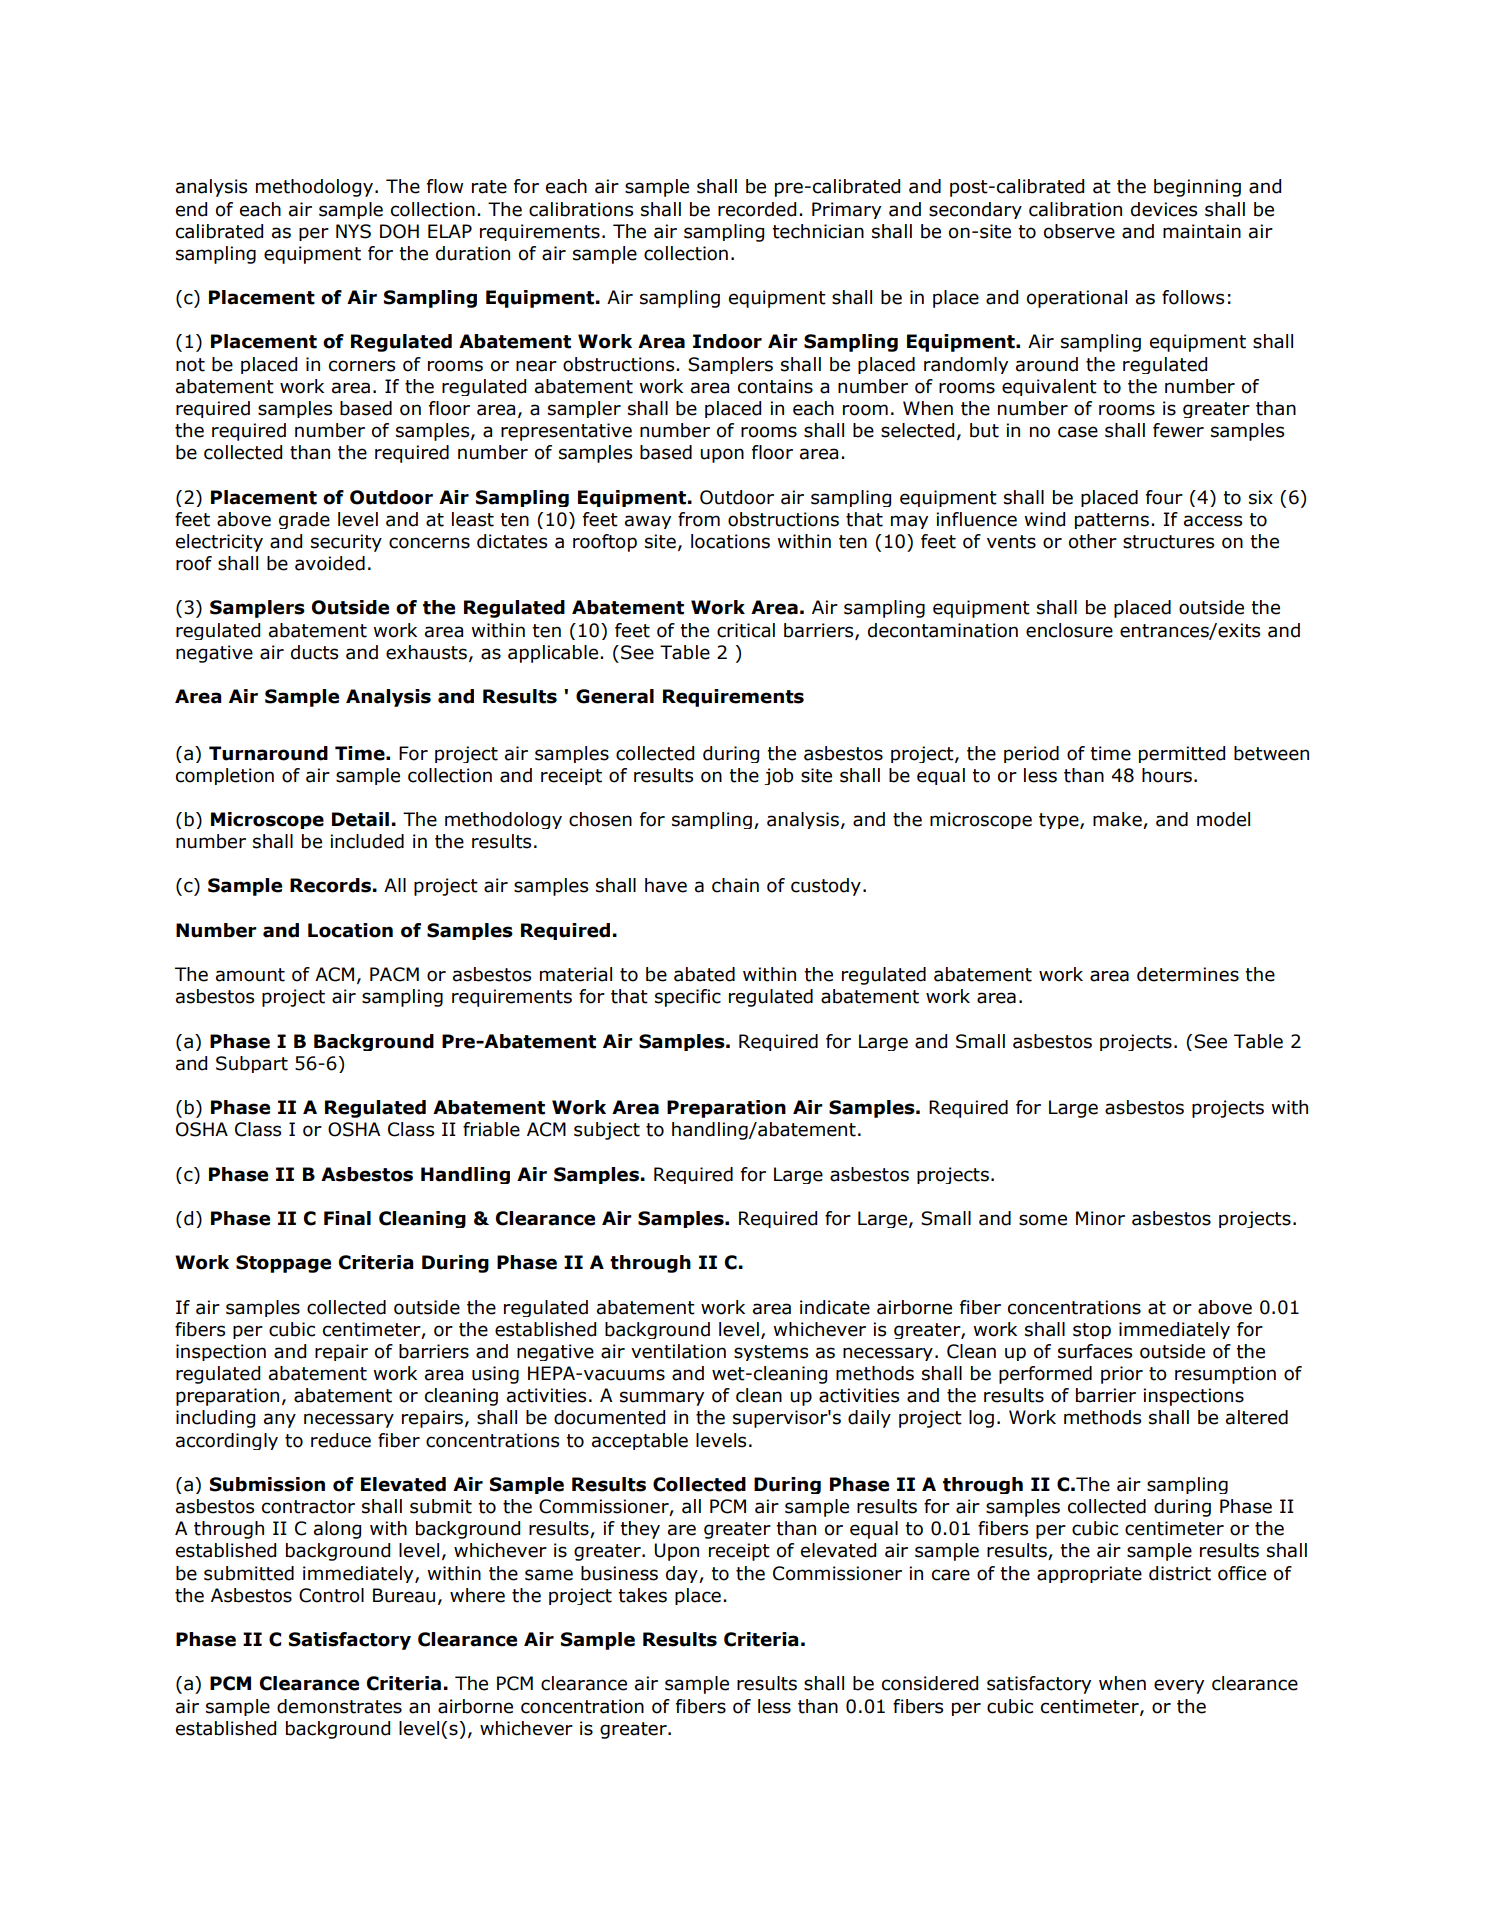 The image size is (1488, 1926). I want to click on structures, so click(1168, 542).
